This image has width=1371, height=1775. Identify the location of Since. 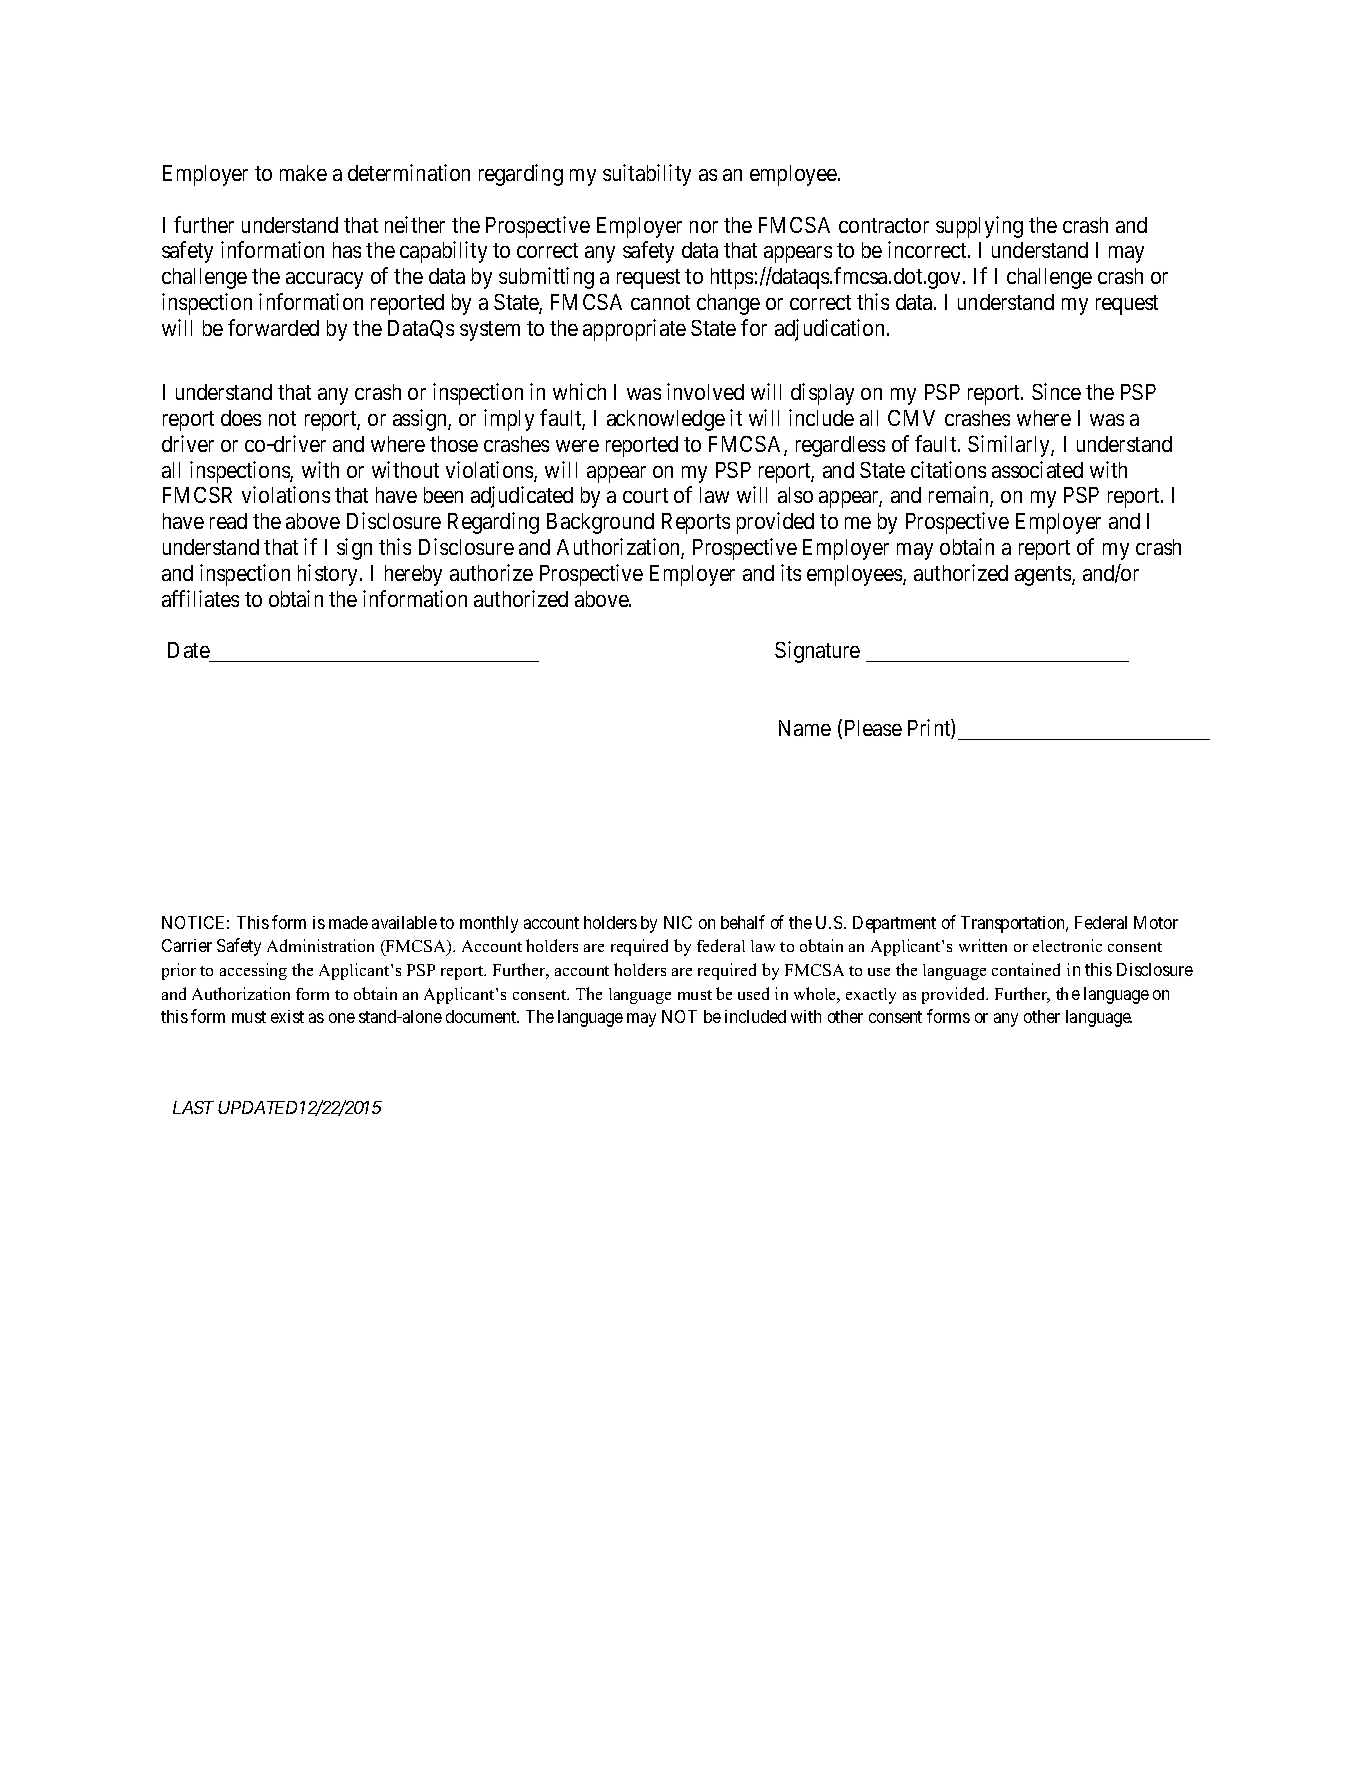
(1056, 391).
